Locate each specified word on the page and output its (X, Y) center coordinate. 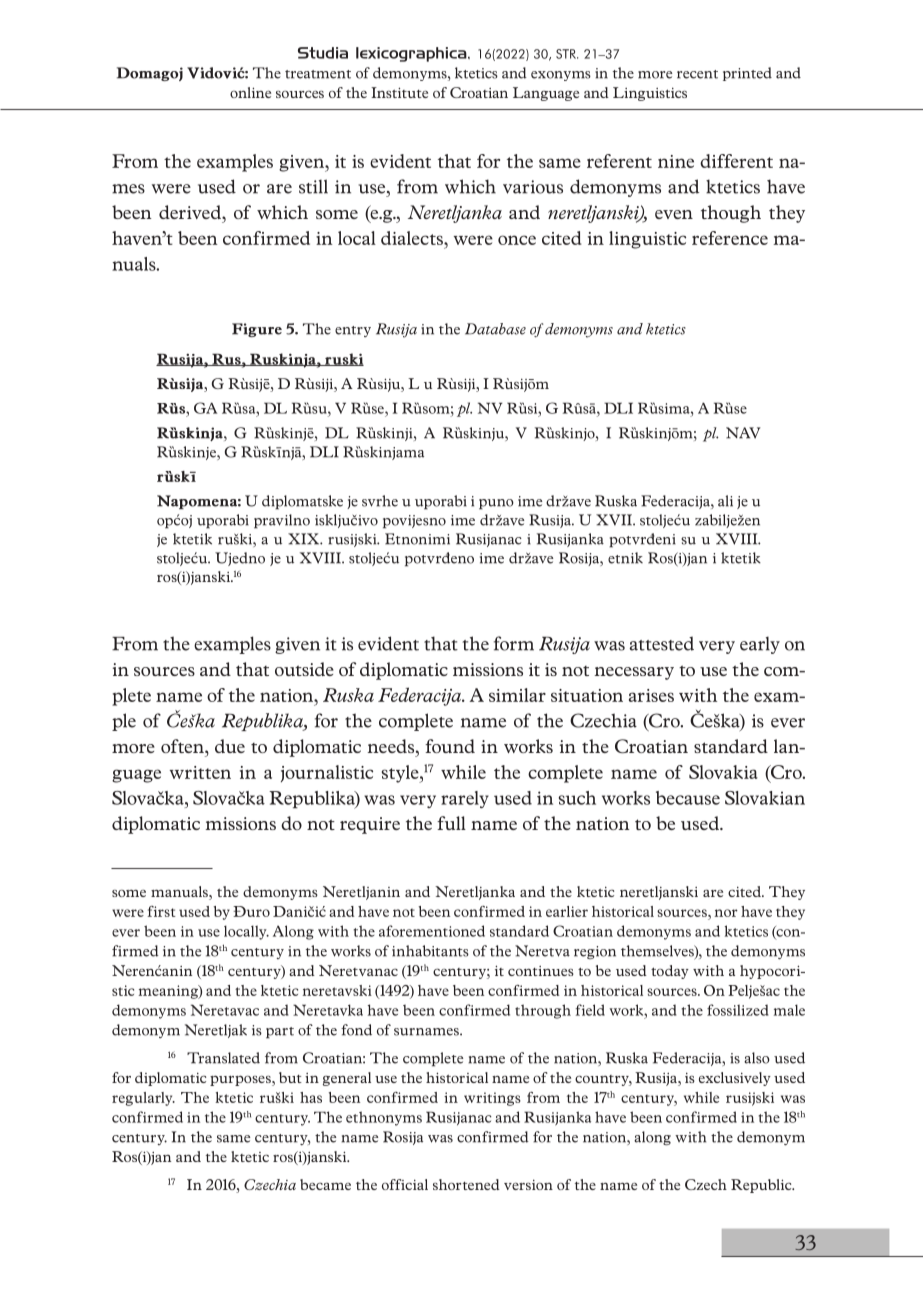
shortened (466, 1184)
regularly (143, 1099)
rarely (465, 799)
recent (697, 74)
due (230, 746)
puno (496, 504)
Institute (399, 92)
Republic (762, 1186)
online (250, 92)
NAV (743, 433)
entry (353, 331)
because (688, 798)
